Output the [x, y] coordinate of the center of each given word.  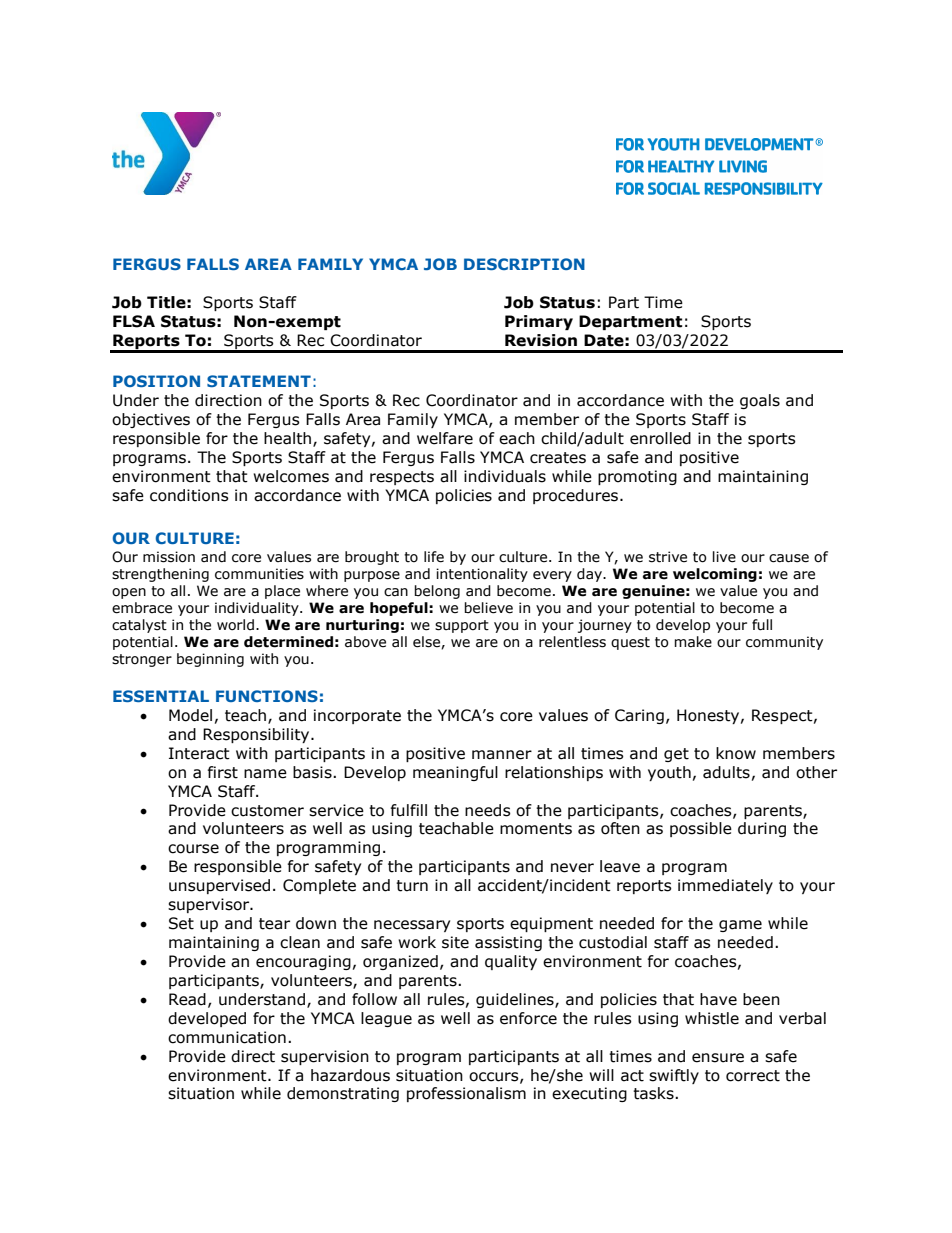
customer [267, 811]
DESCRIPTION [524, 264]
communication [227, 1037]
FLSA [134, 321]
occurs [495, 1077]
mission [169, 557]
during [762, 829]
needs [488, 810]
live [724, 557]
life [434, 557]
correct [753, 1076]
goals [760, 401]
